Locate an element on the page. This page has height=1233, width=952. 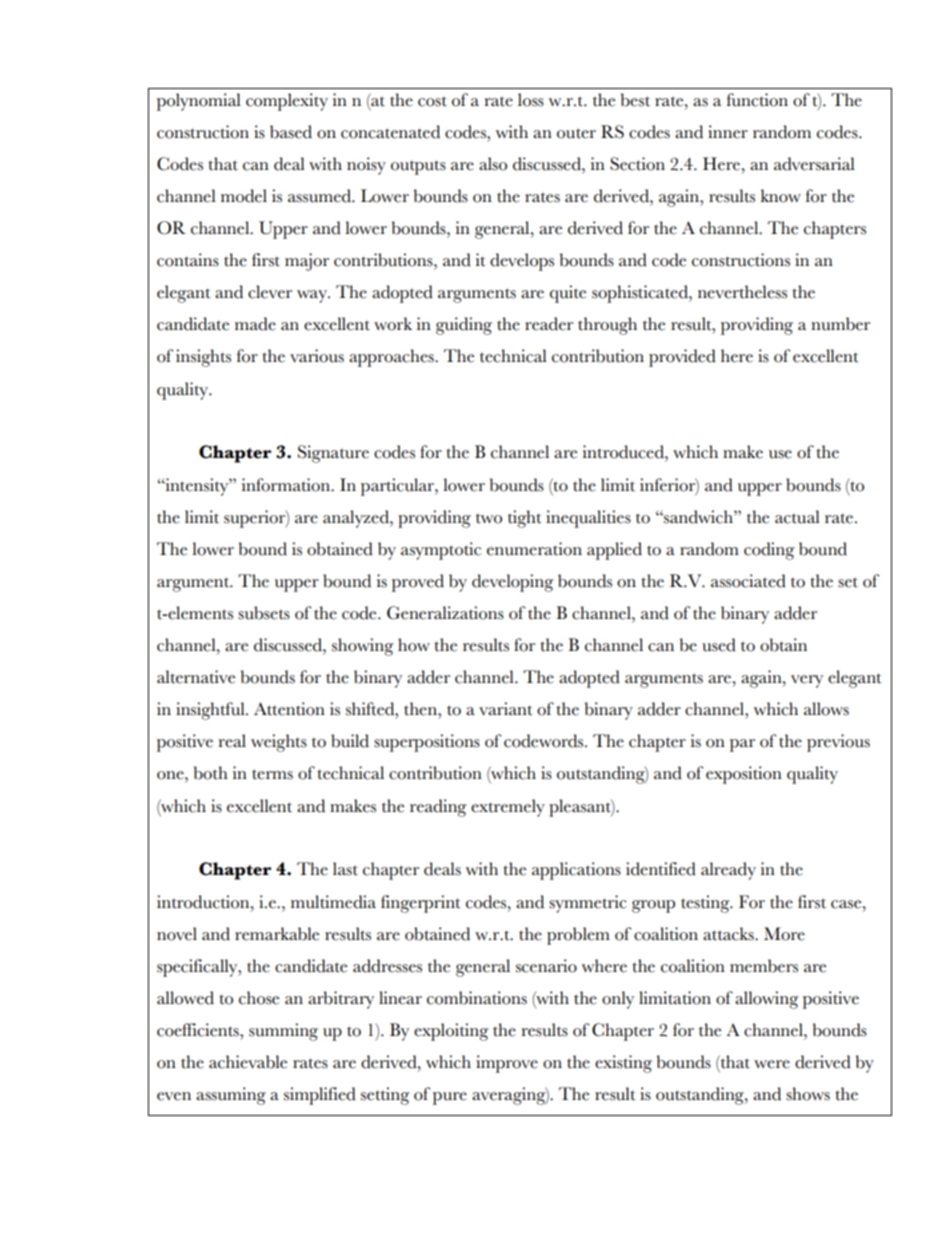
based is located at coordinates (291, 132).
